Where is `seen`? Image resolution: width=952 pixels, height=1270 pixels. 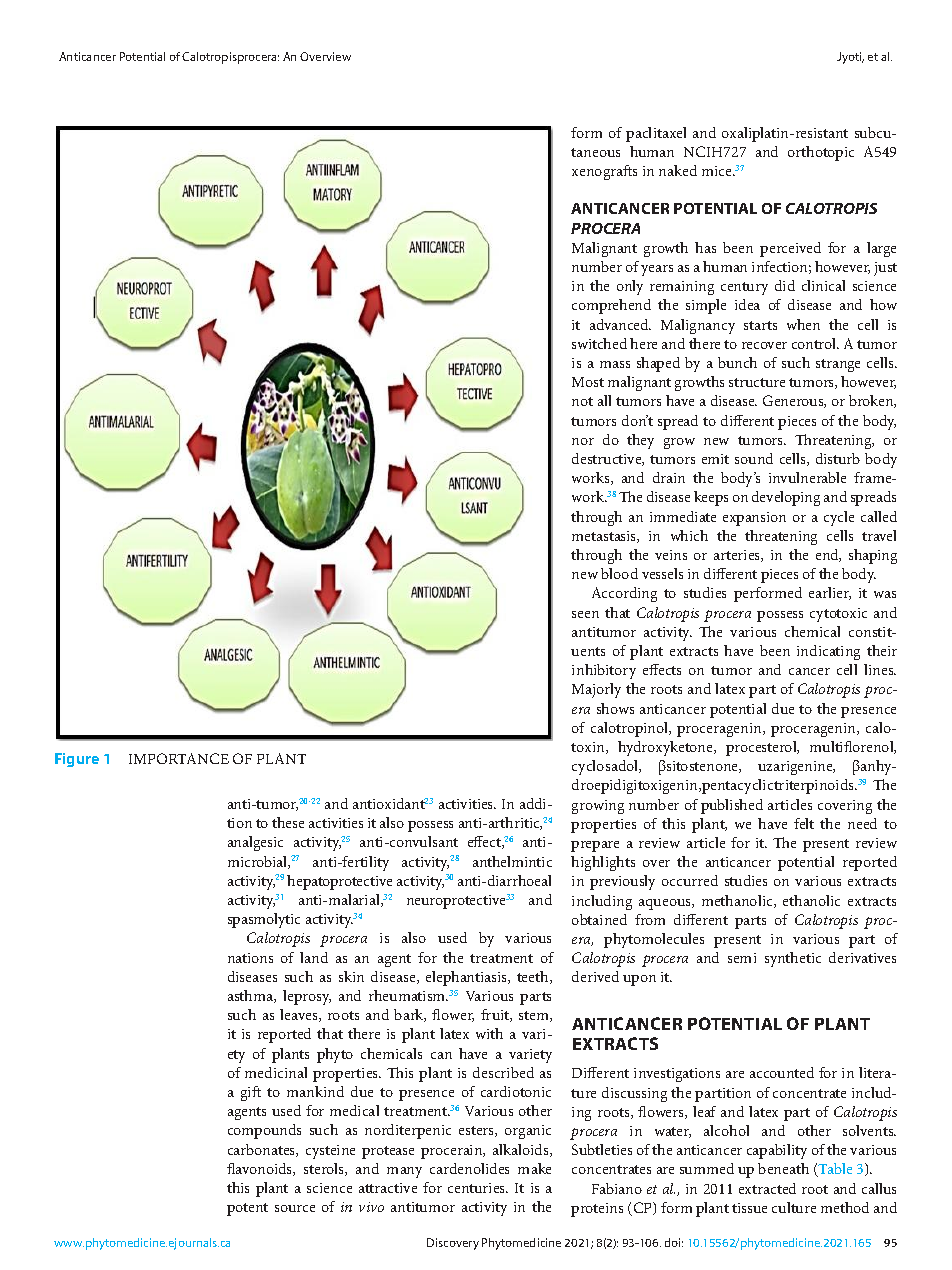 seen is located at coordinates (585, 614).
